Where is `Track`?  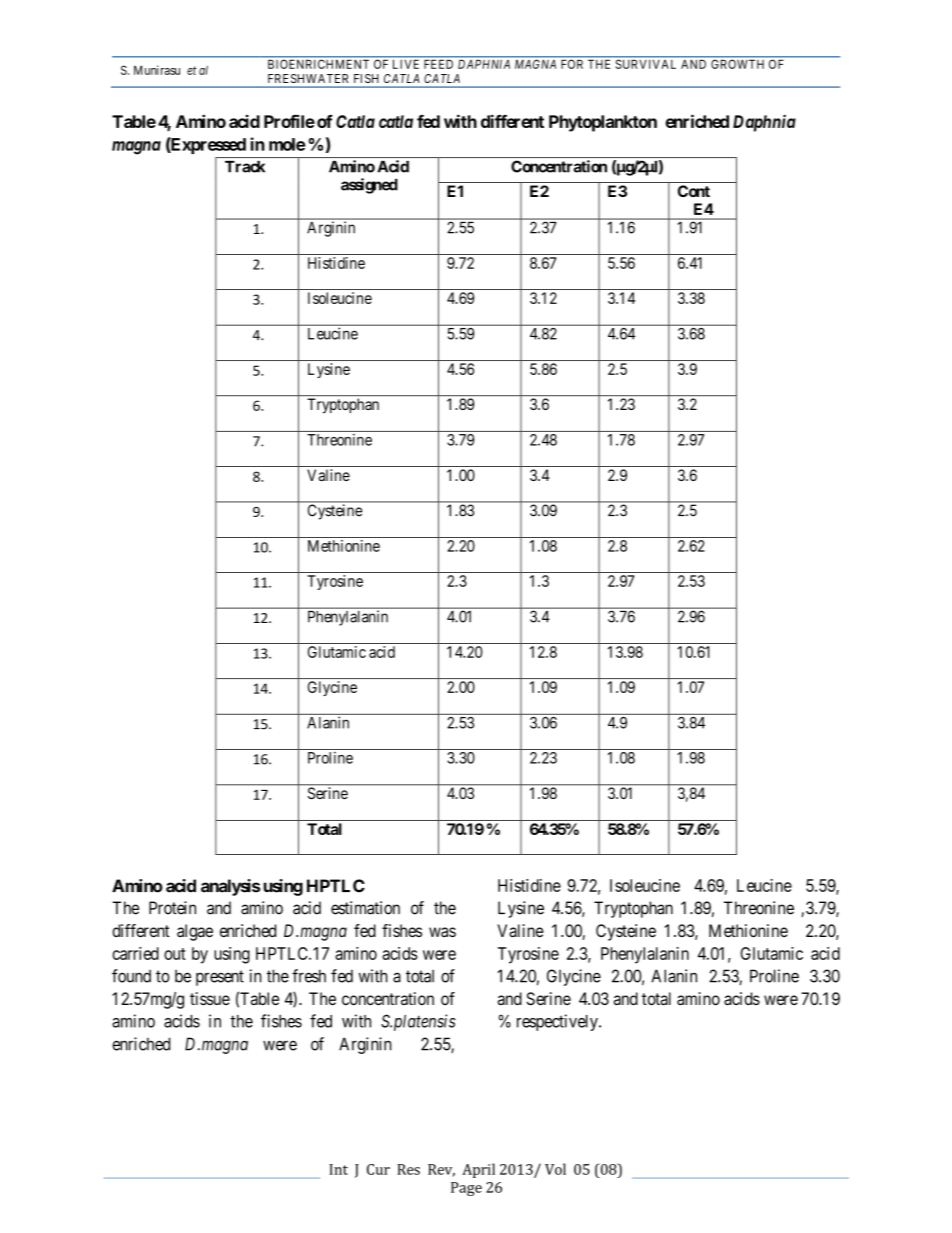
Track is located at coordinates (245, 167).
